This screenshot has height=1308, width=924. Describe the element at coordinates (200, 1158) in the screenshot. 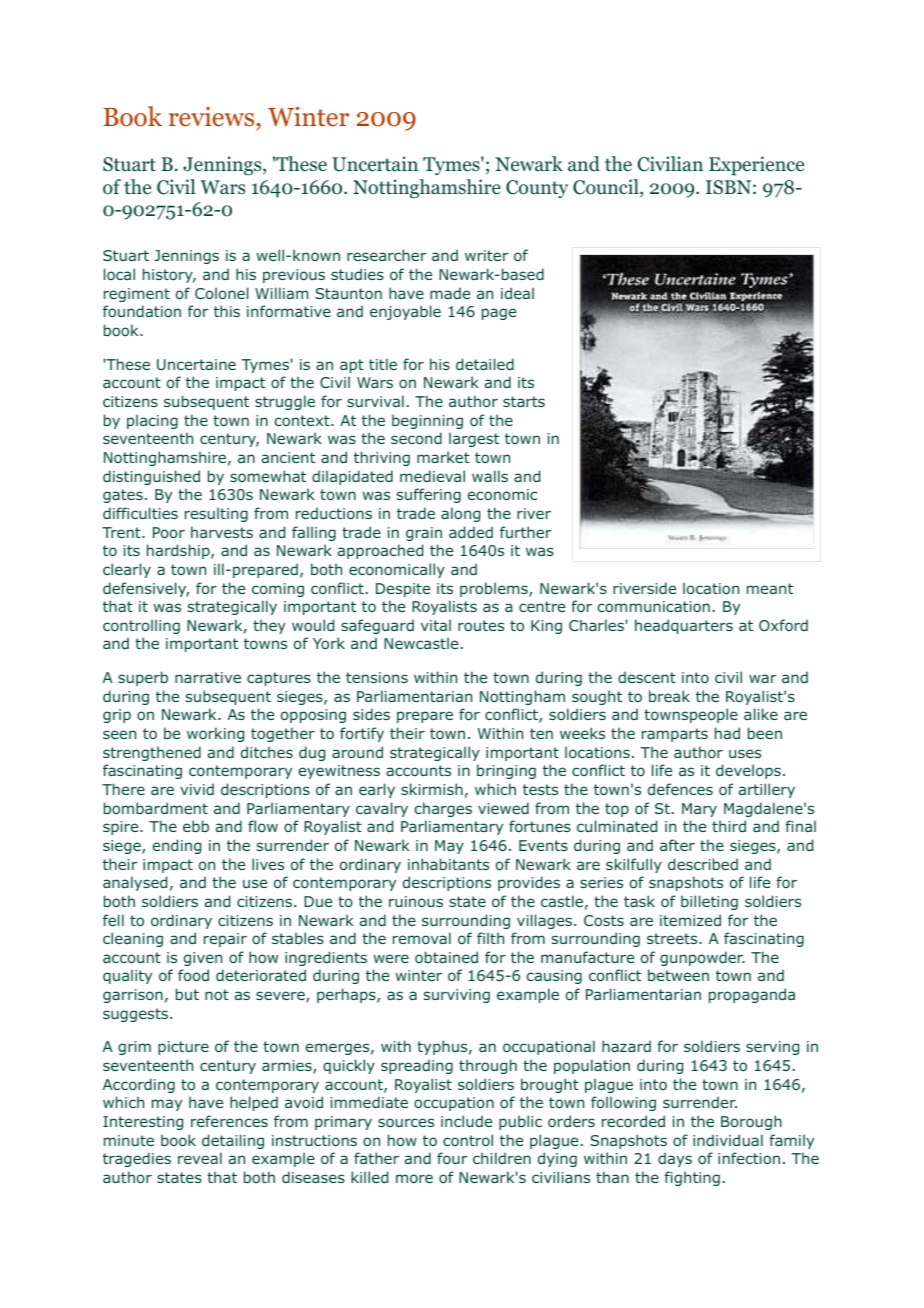

I see `reveal` at that location.
